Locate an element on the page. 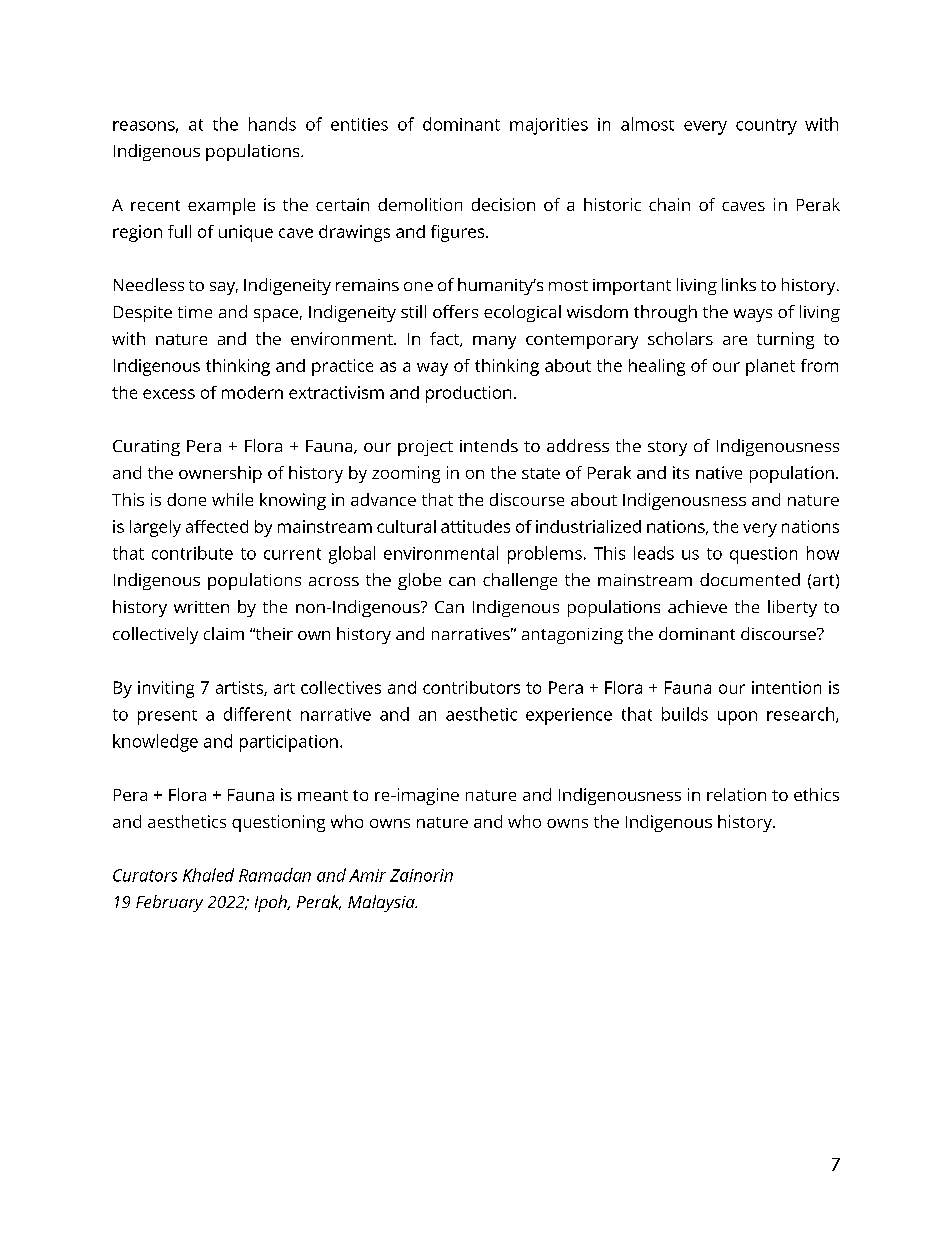 Image resolution: width=952 pixels, height=1233 pixels. challenge is located at coordinates (520, 581).
